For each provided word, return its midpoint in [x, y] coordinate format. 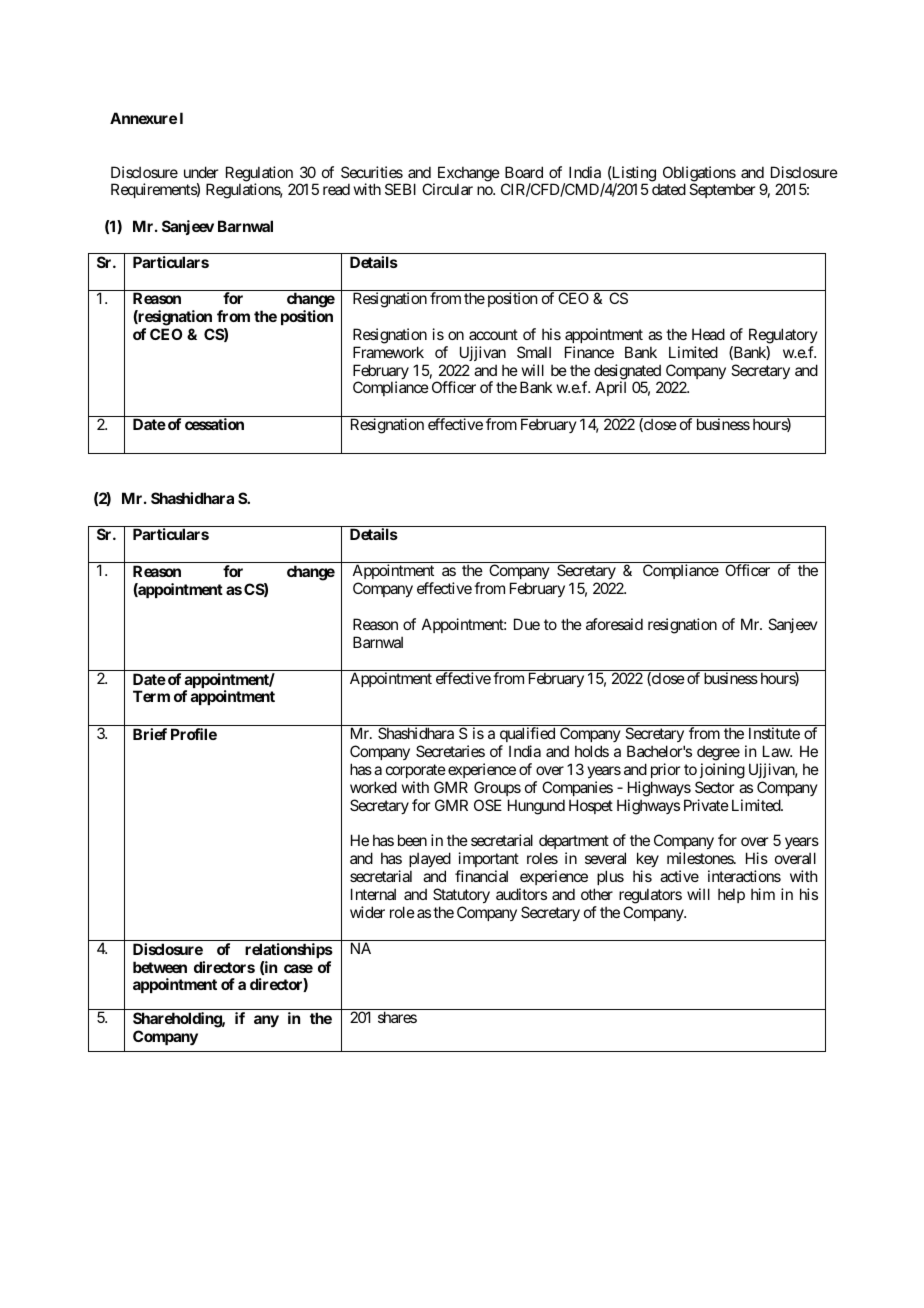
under [201, 172]
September [722, 190]
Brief [150, 734]
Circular [447, 189]
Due [527, 624]
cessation [214, 424]
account [493, 334]
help [731, 895]
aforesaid [614, 624]
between [160, 967]
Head [708, 334]
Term [151, 696]
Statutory [461, 895]
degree [718, 753]
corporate [416, 771]
